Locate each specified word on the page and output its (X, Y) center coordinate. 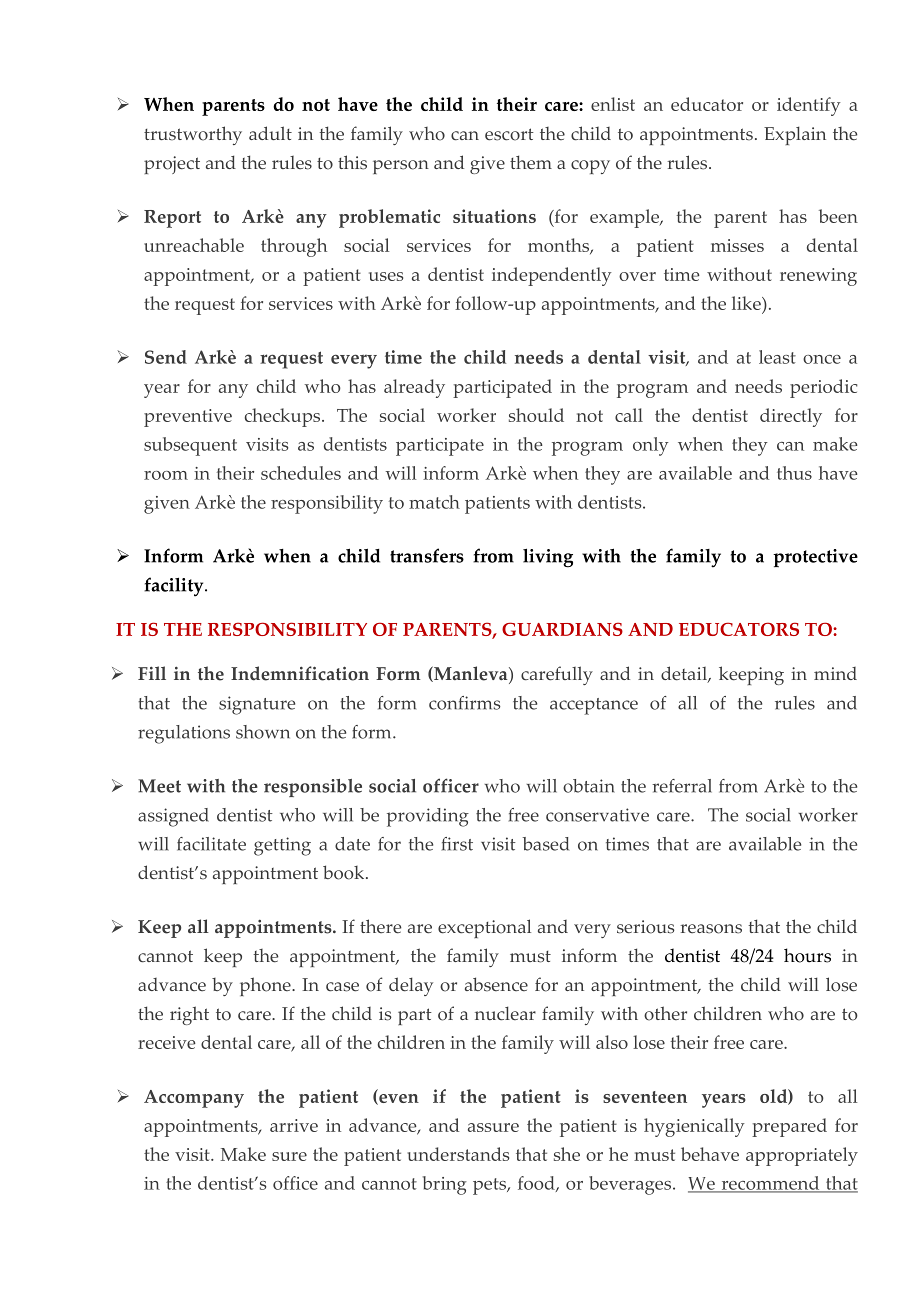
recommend (770, 1184)
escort (509, 134)
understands (458, 1154)
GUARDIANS (562, 629)
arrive (294, 1125)
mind (835, 673)
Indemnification (300, 673)
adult (270, 133)
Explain (795, 135)
